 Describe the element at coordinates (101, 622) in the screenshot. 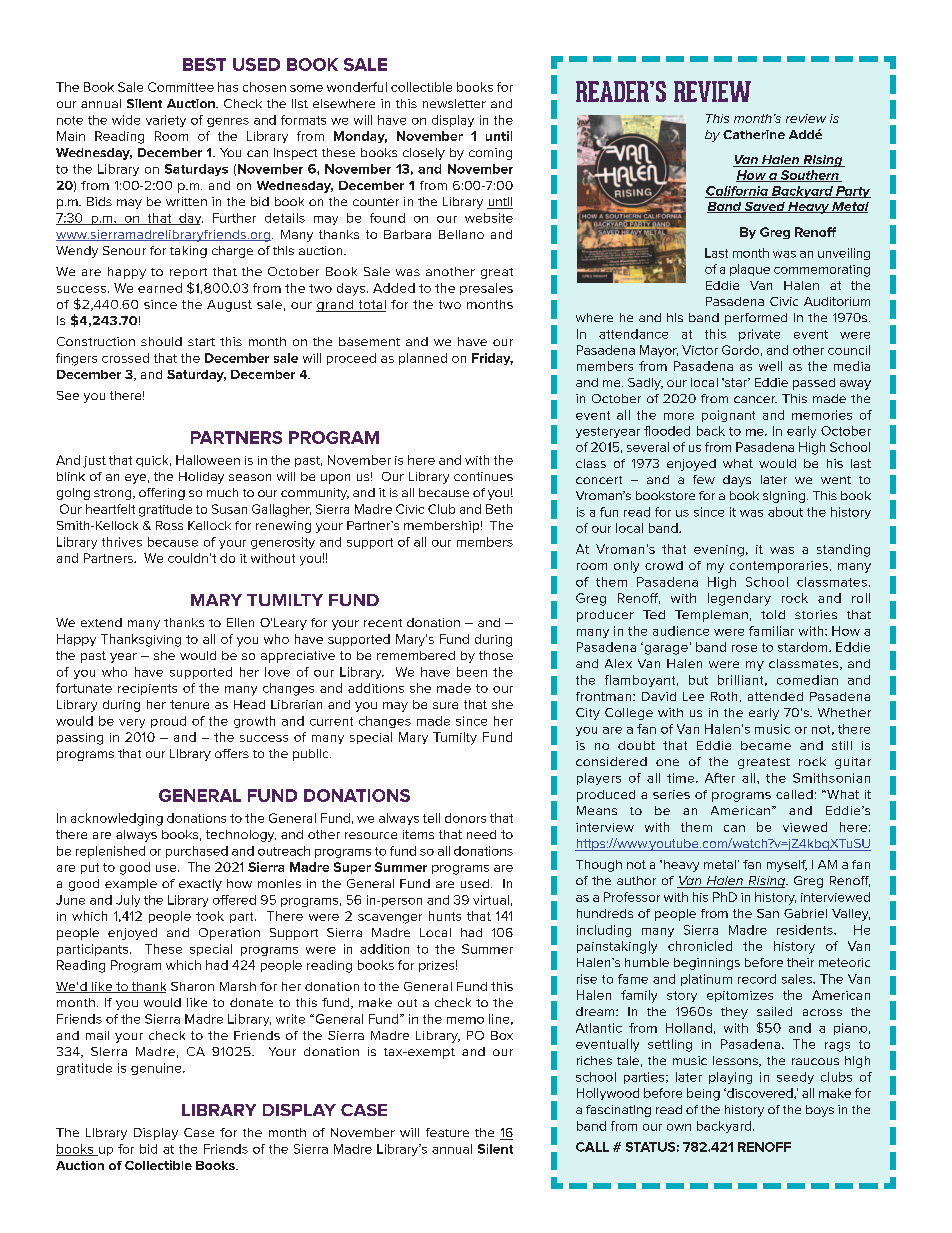

I see `extend` at that location.
